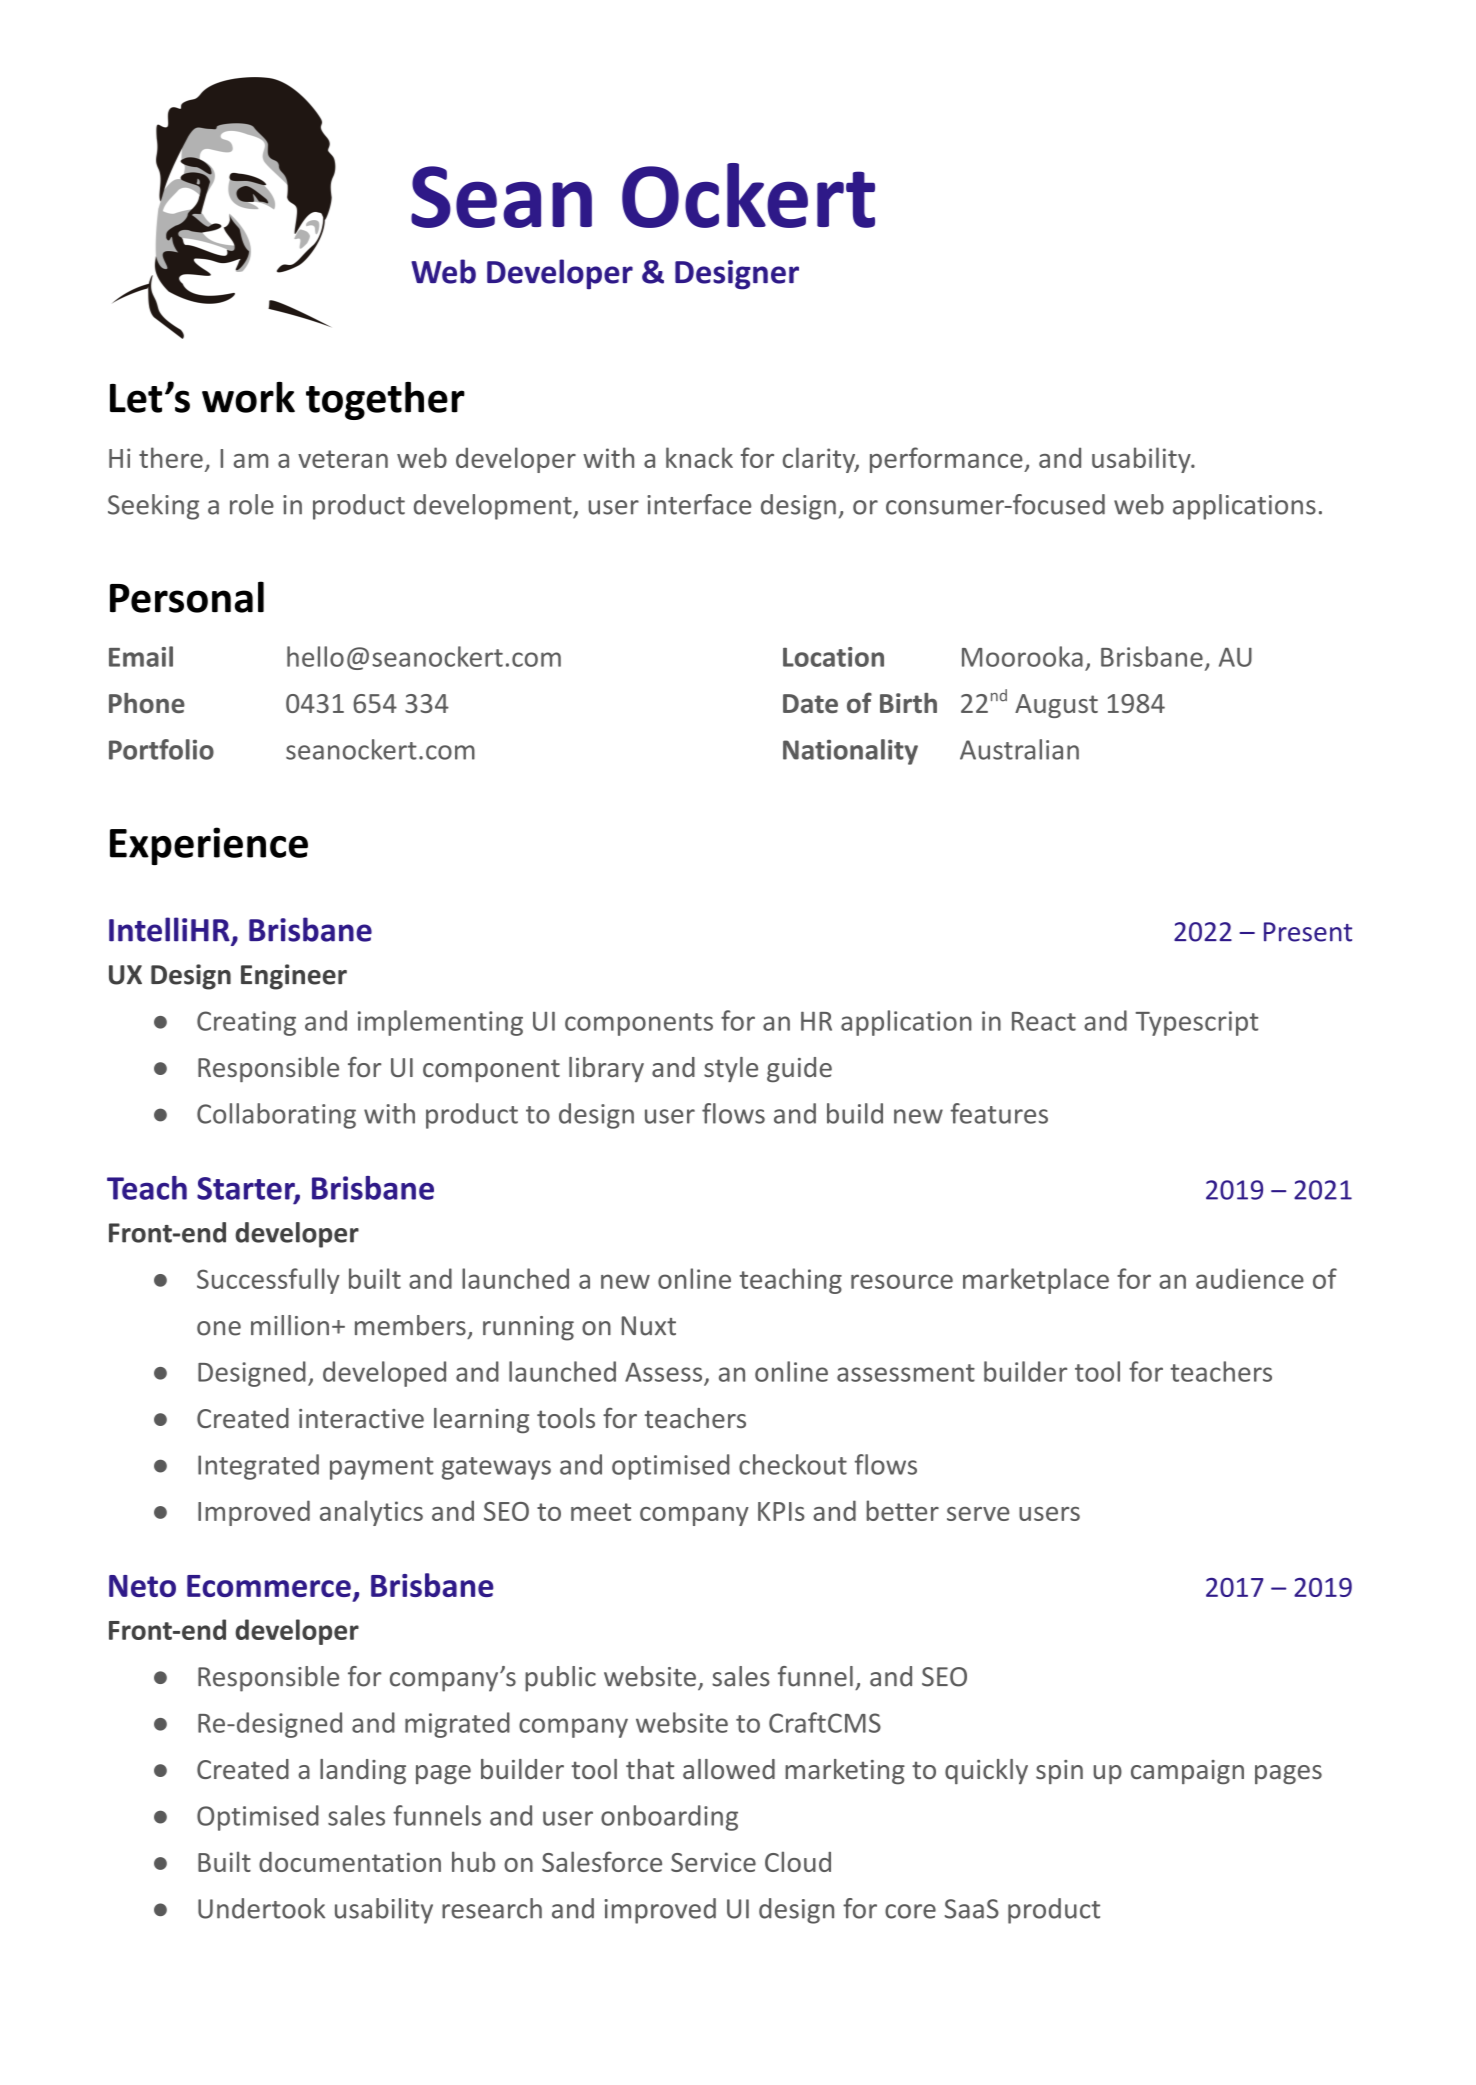 The image size is (1476, 2085). Describe the element at coordinates (343, 459) in the screenshot. I see `veteran` at that location.
